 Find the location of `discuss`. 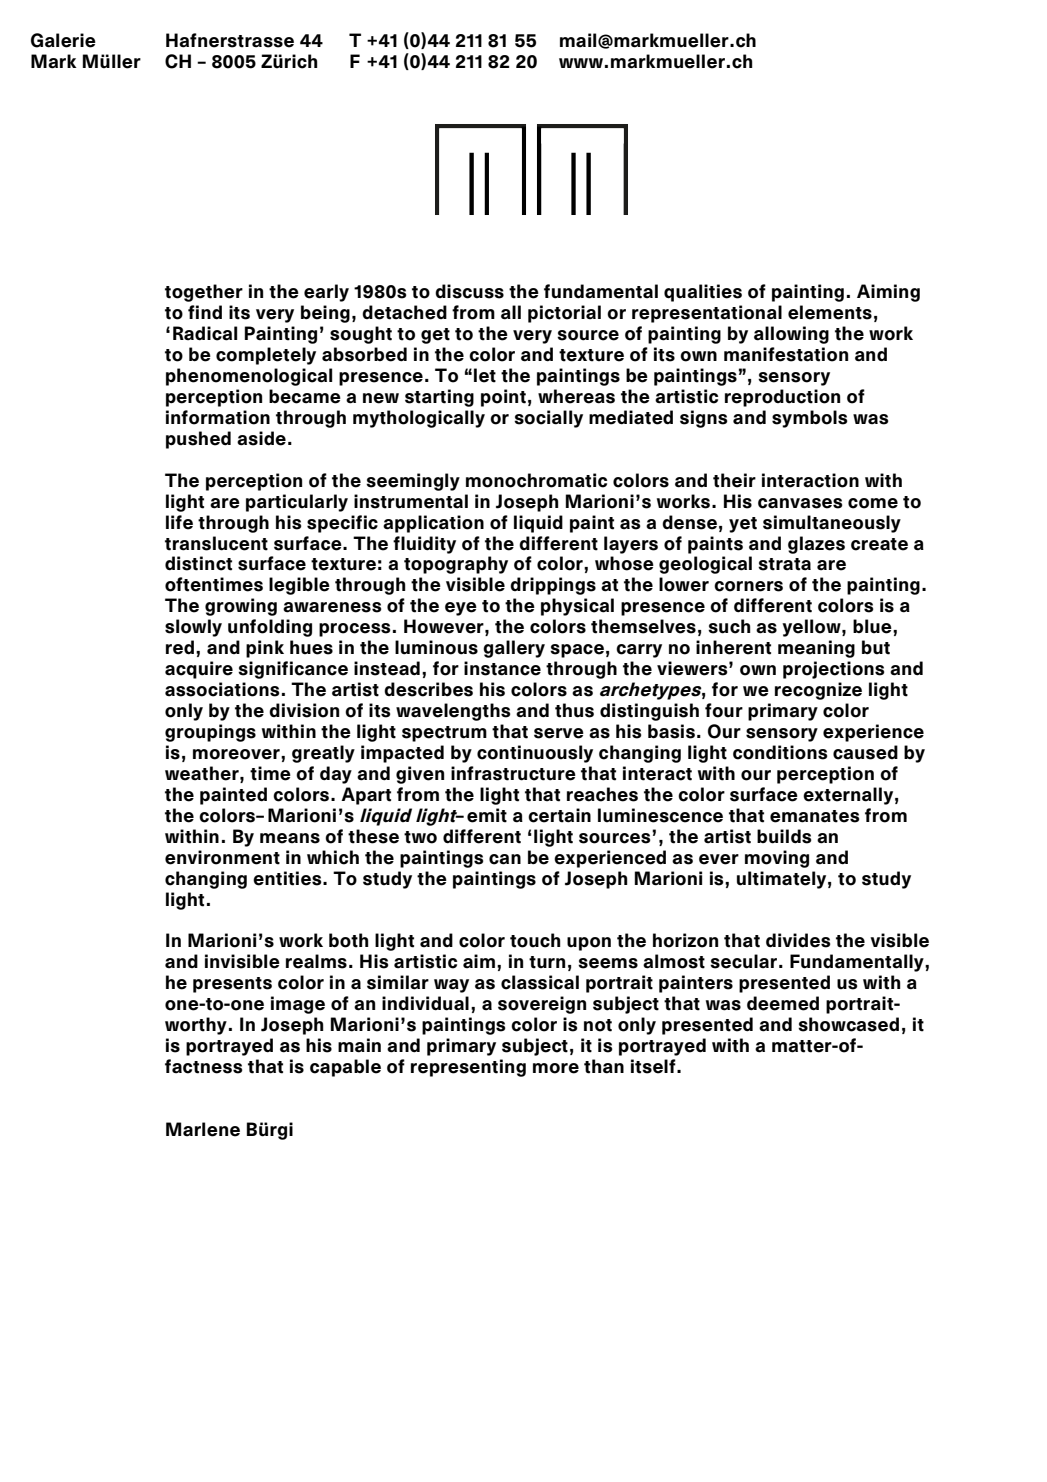

discuss is located at coordinates (469, 291).
